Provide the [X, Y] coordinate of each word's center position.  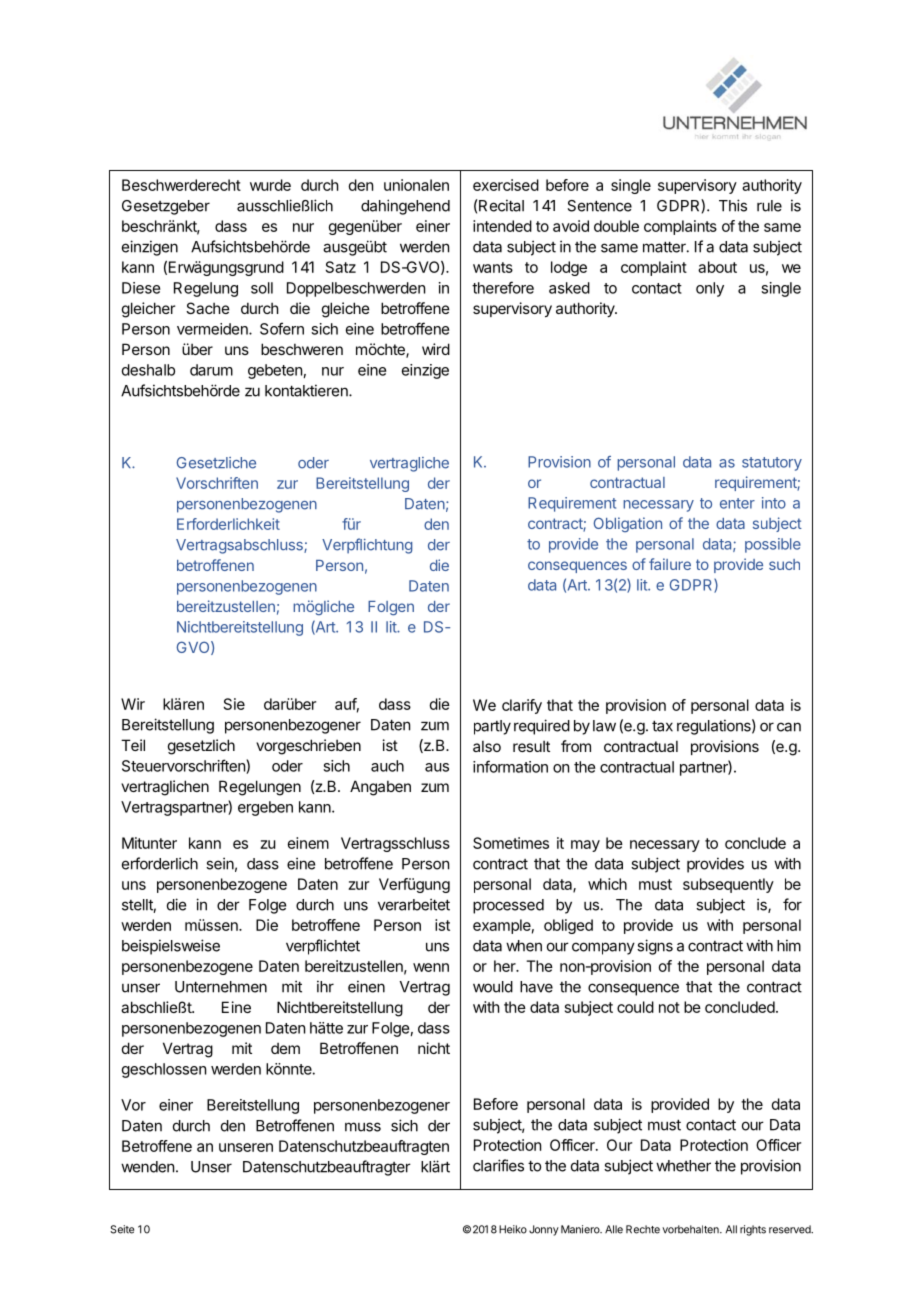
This [733, 205]
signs [655, 947]
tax [662, 726]
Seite [122, 1229]
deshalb [148, 370]
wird [436, 349]
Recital [500, 205]
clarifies [498, 1165]
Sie [234, 704]
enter [737, 503]
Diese [141, 288]
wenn [431, 967]
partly [492, 727]
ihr [325, 986]
